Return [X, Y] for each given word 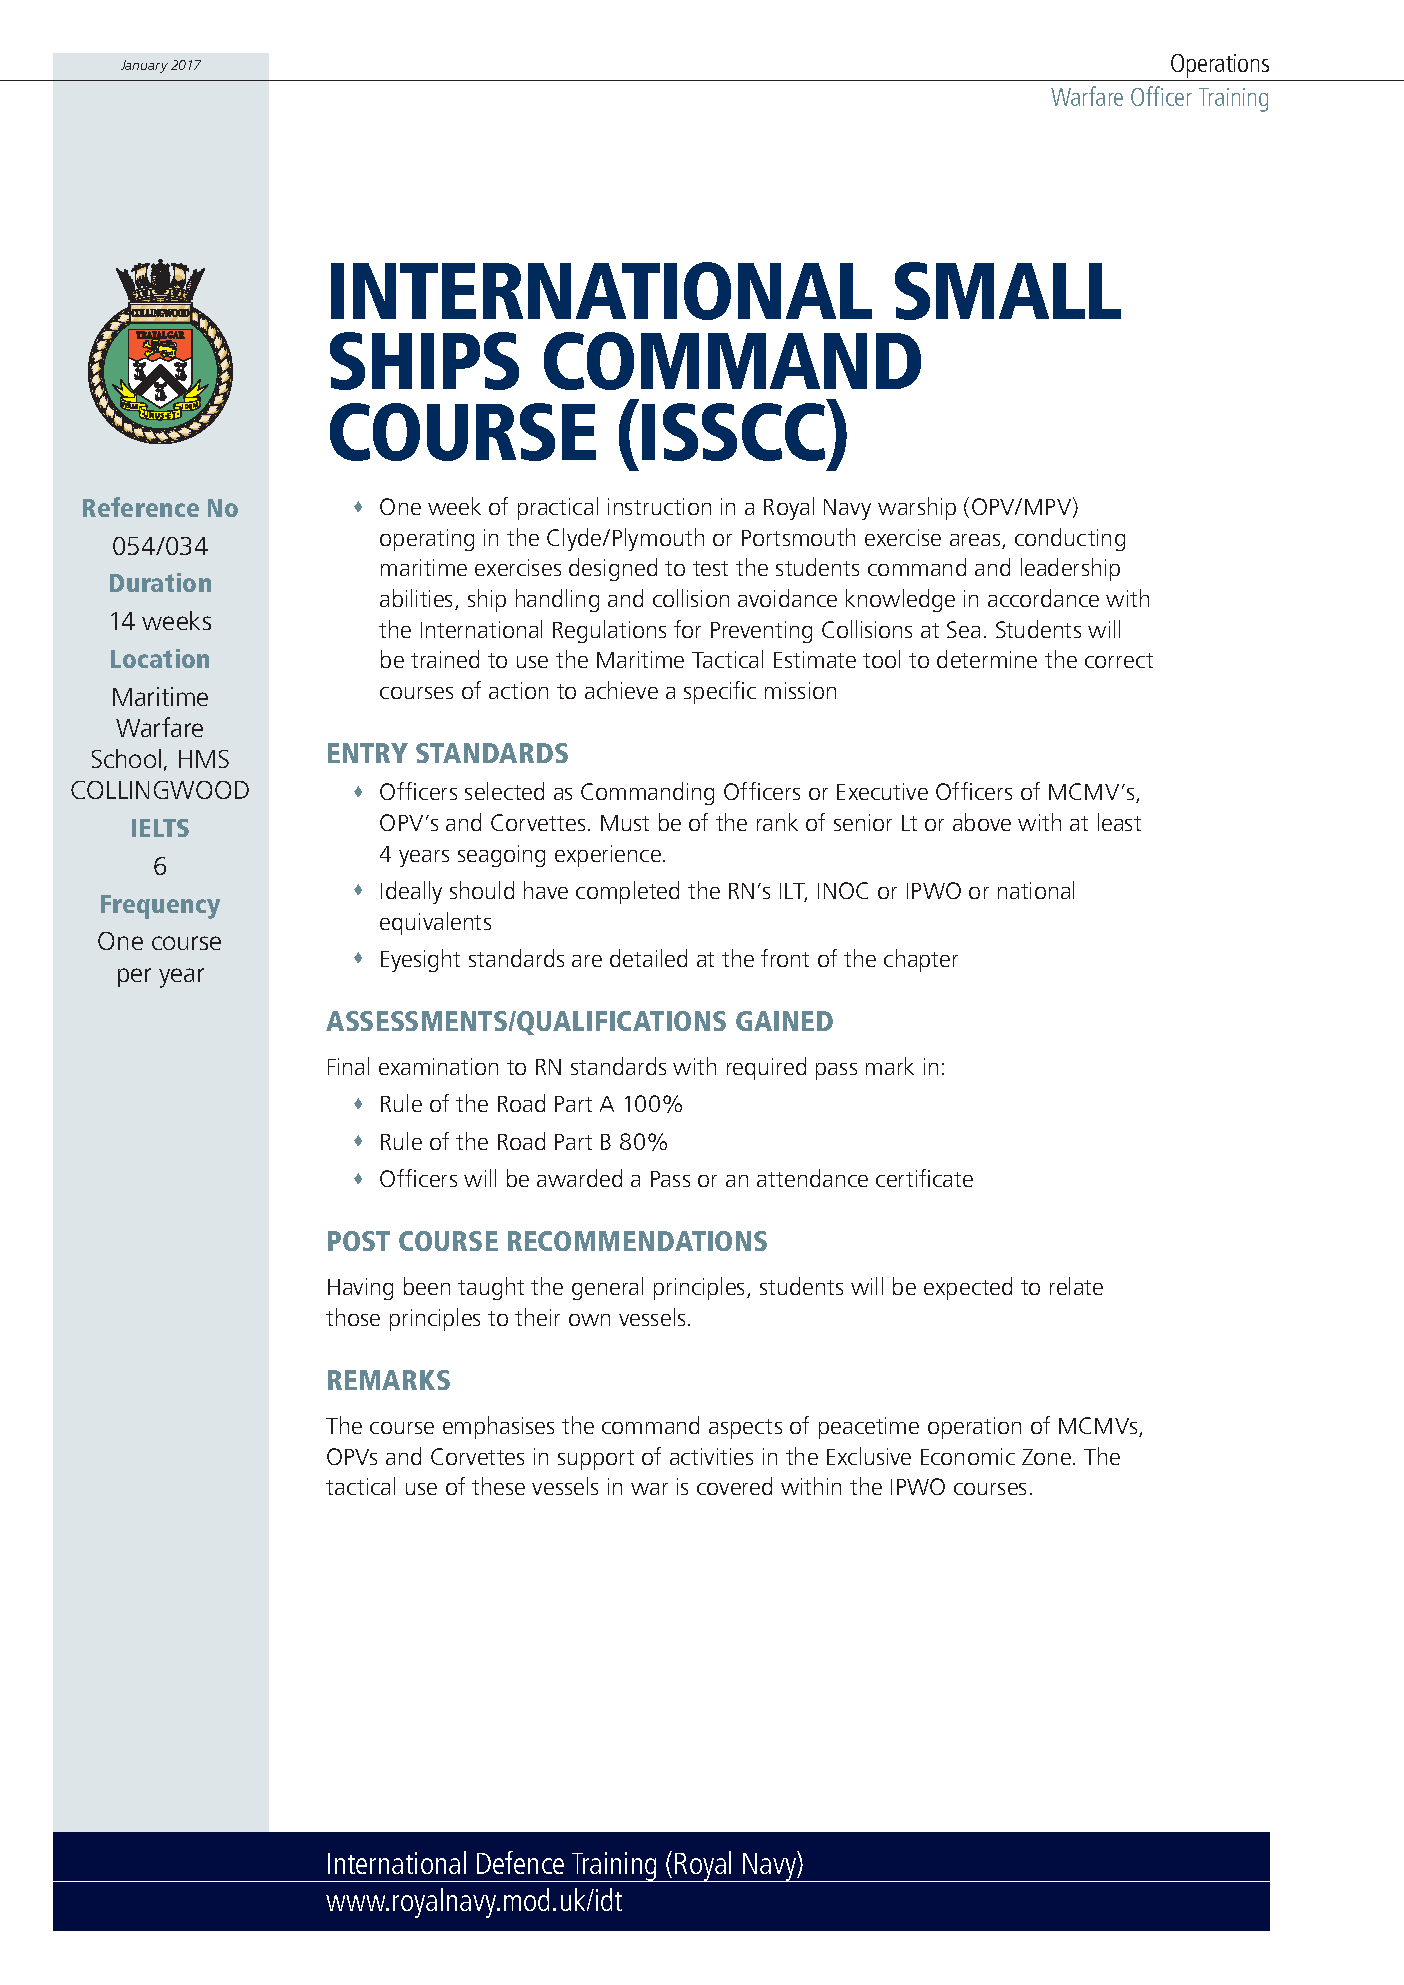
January [144, 66]
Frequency [160, 907]
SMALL [1008, 291]
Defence [520, 1862]
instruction [659, 506]
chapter [921, 960]
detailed [648, 958]
